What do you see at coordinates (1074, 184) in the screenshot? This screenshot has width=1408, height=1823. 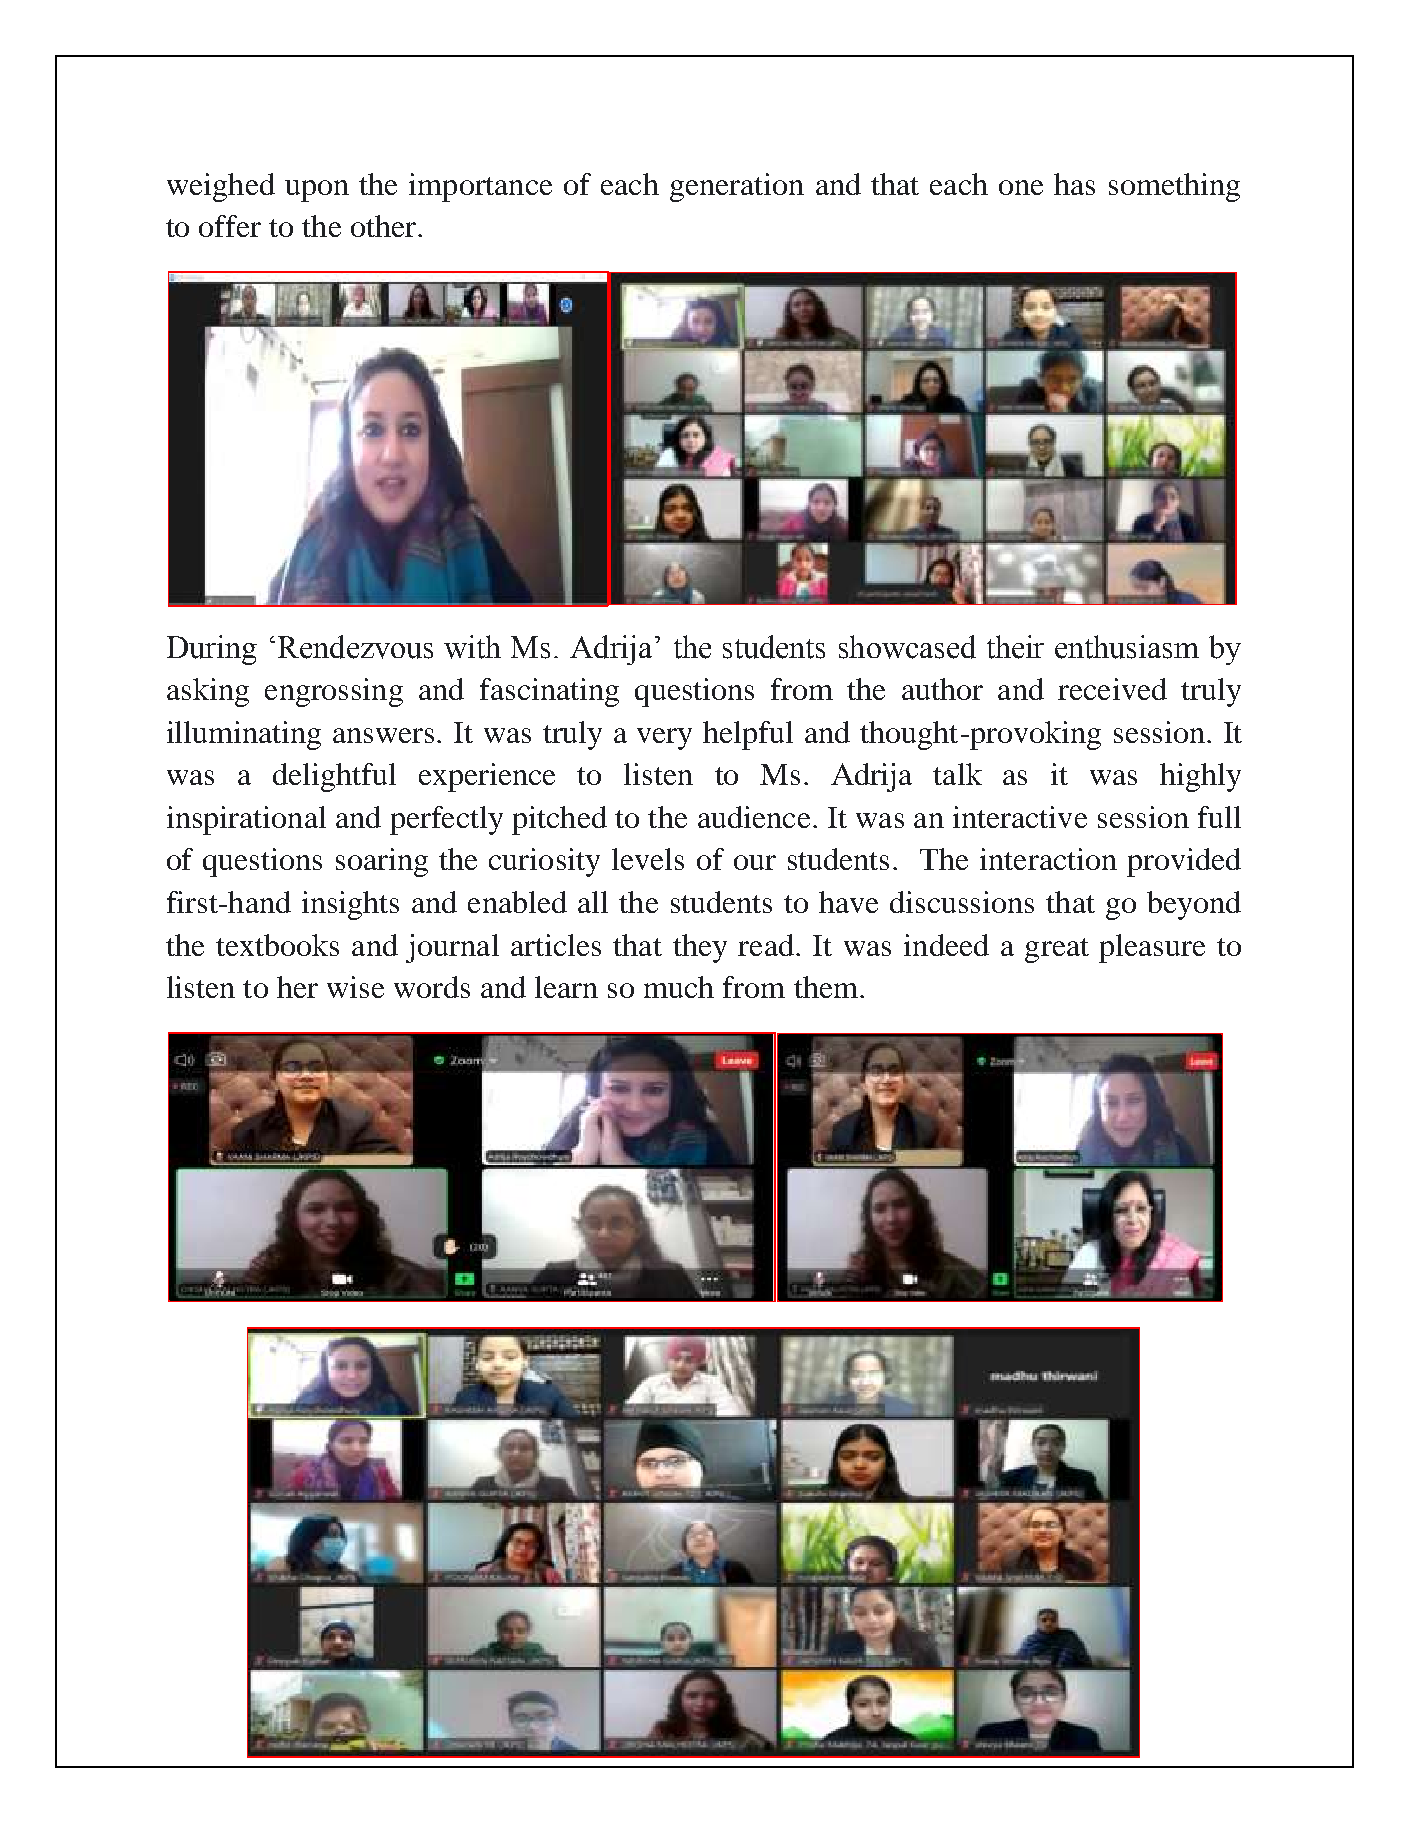 I see `has` at bounding box center [1074, 184].
